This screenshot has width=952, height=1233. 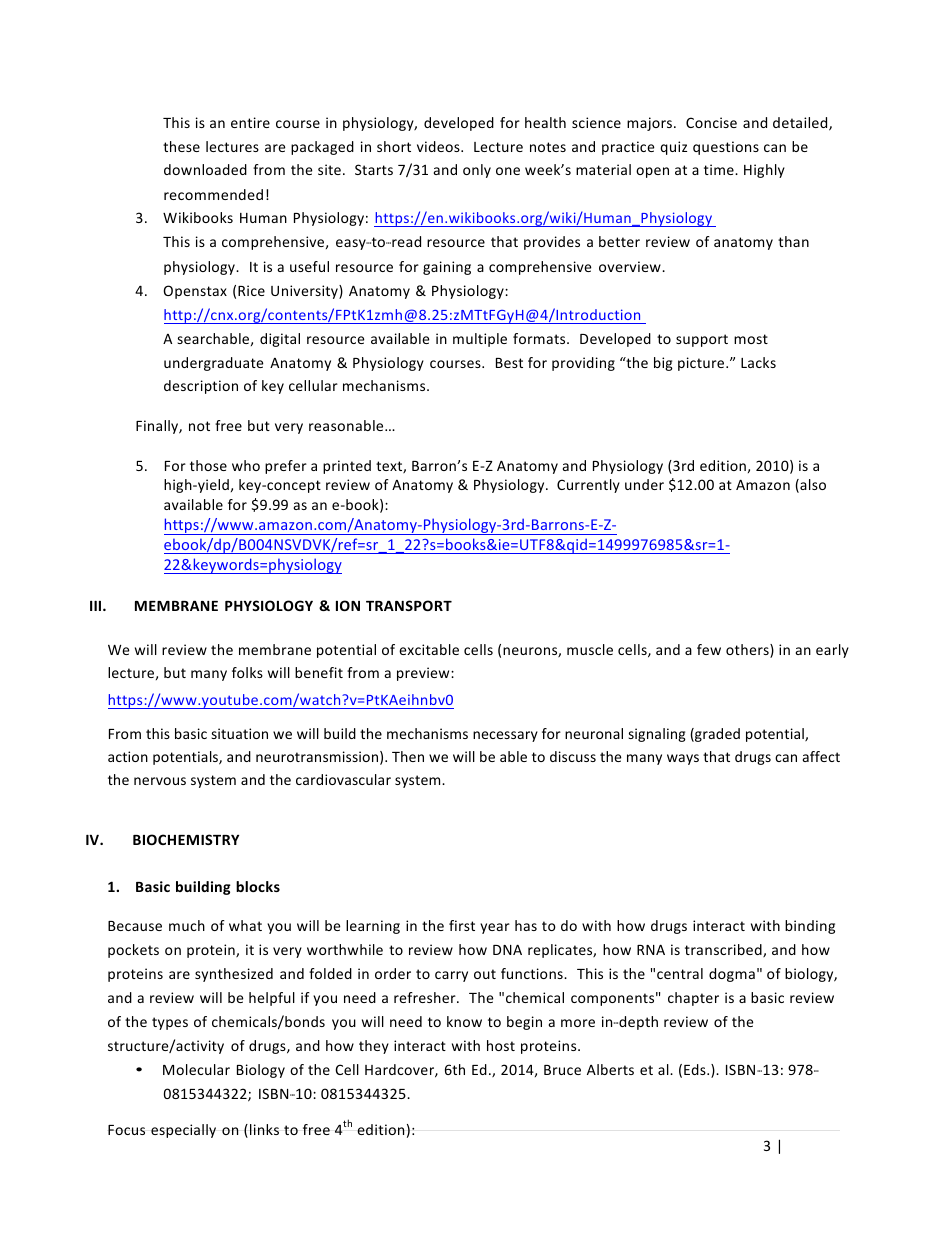 What do you see at coordinates (758, 362) in the screenshot?
I see `Lacks` at bounding box center [758, 362].
